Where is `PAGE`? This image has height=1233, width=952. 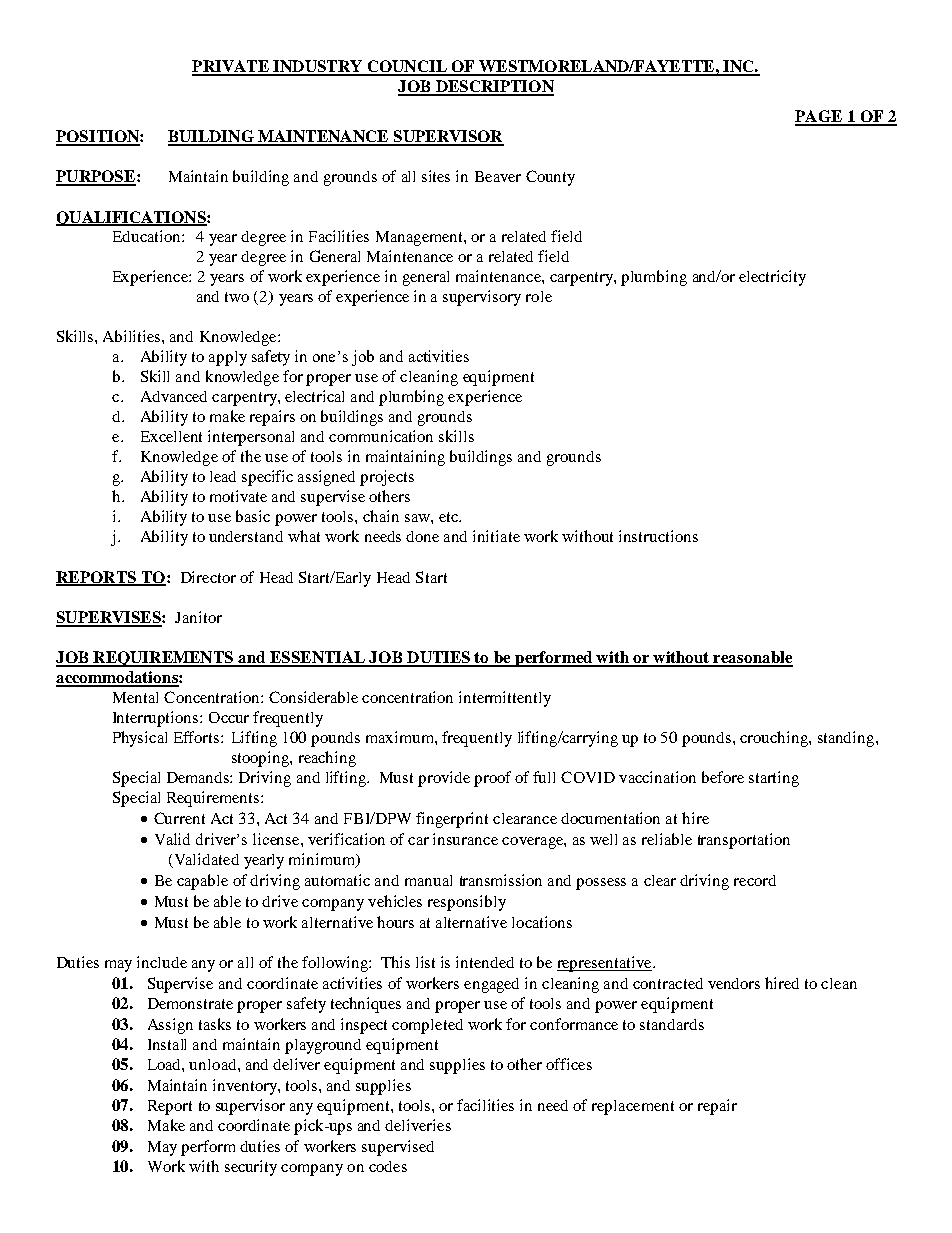 PAGE is located at coordinates (819, 117).
